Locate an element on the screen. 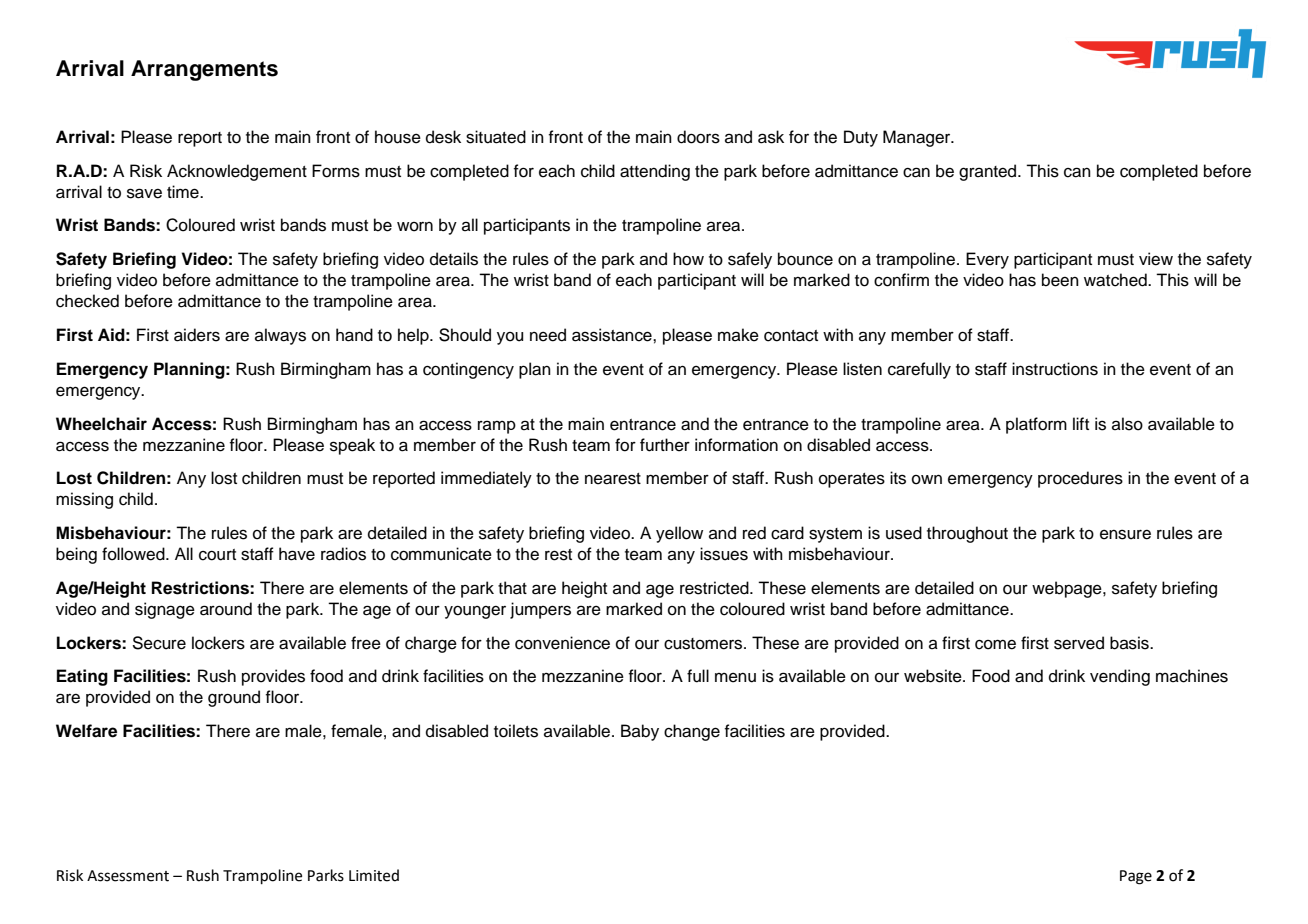 The width and height of the screenshot is (1308, 924). Arrangements is located at coordinates (204, 70).
